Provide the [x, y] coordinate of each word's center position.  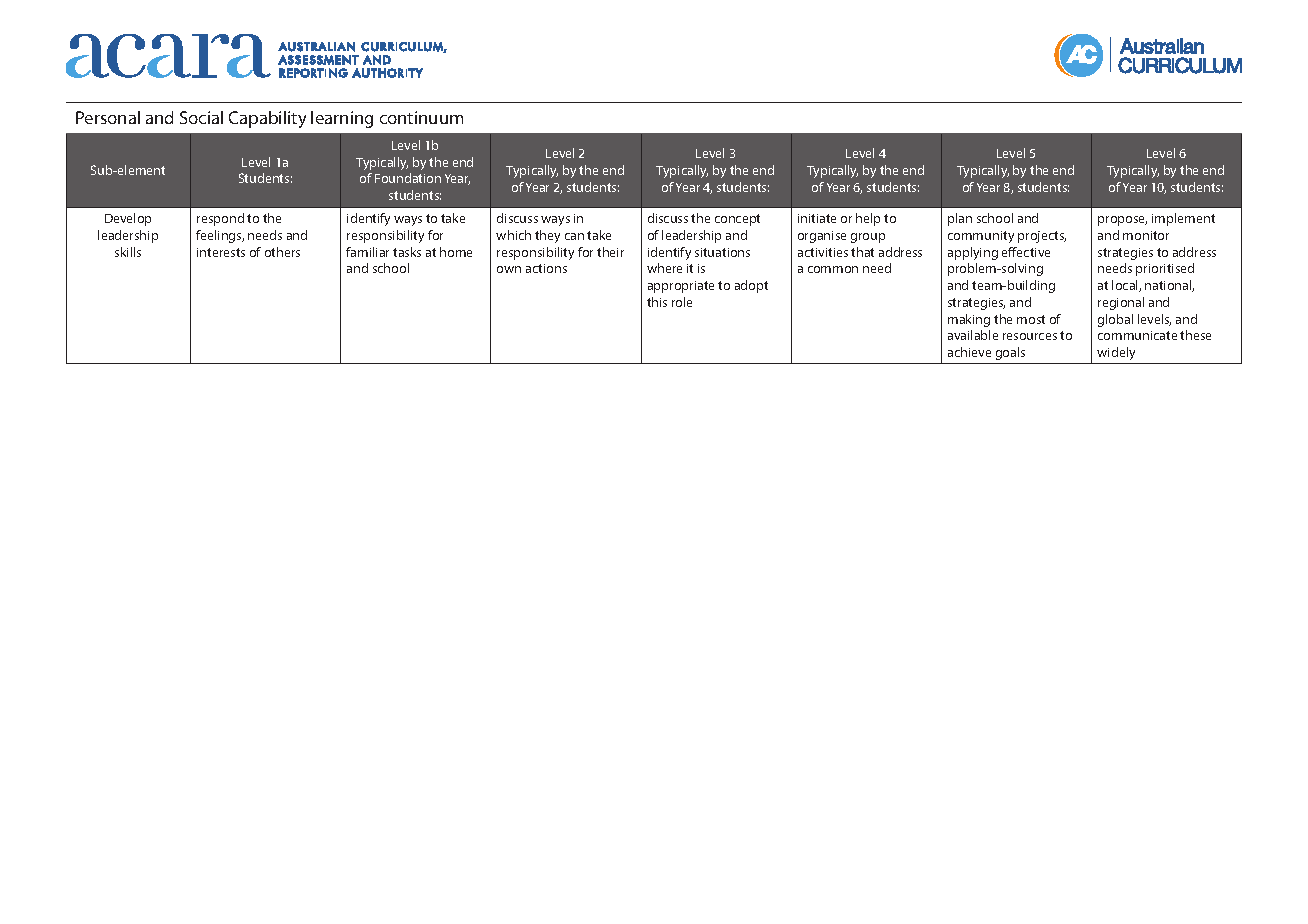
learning [342, 119]
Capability [267, 119]
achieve [969, 352]
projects [1042, 237]
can [574, 236]
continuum [421, 117]
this [657, 302]
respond [220, 219]
